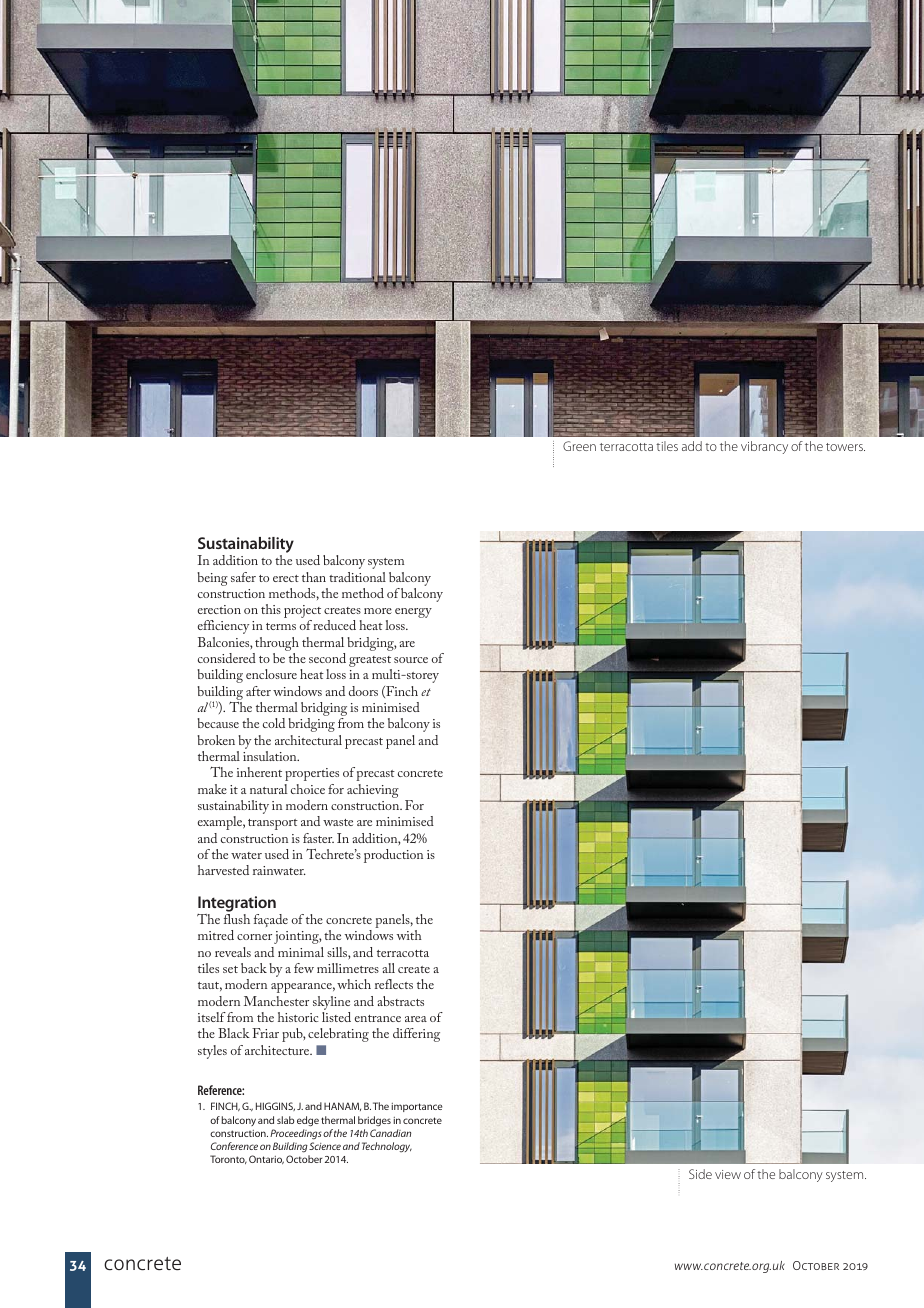 The image size is (924, 1308). What do you see at coordinates (764, 447) in the screenshot?
I see `vibrancy` at bounding box center [764, 447].
